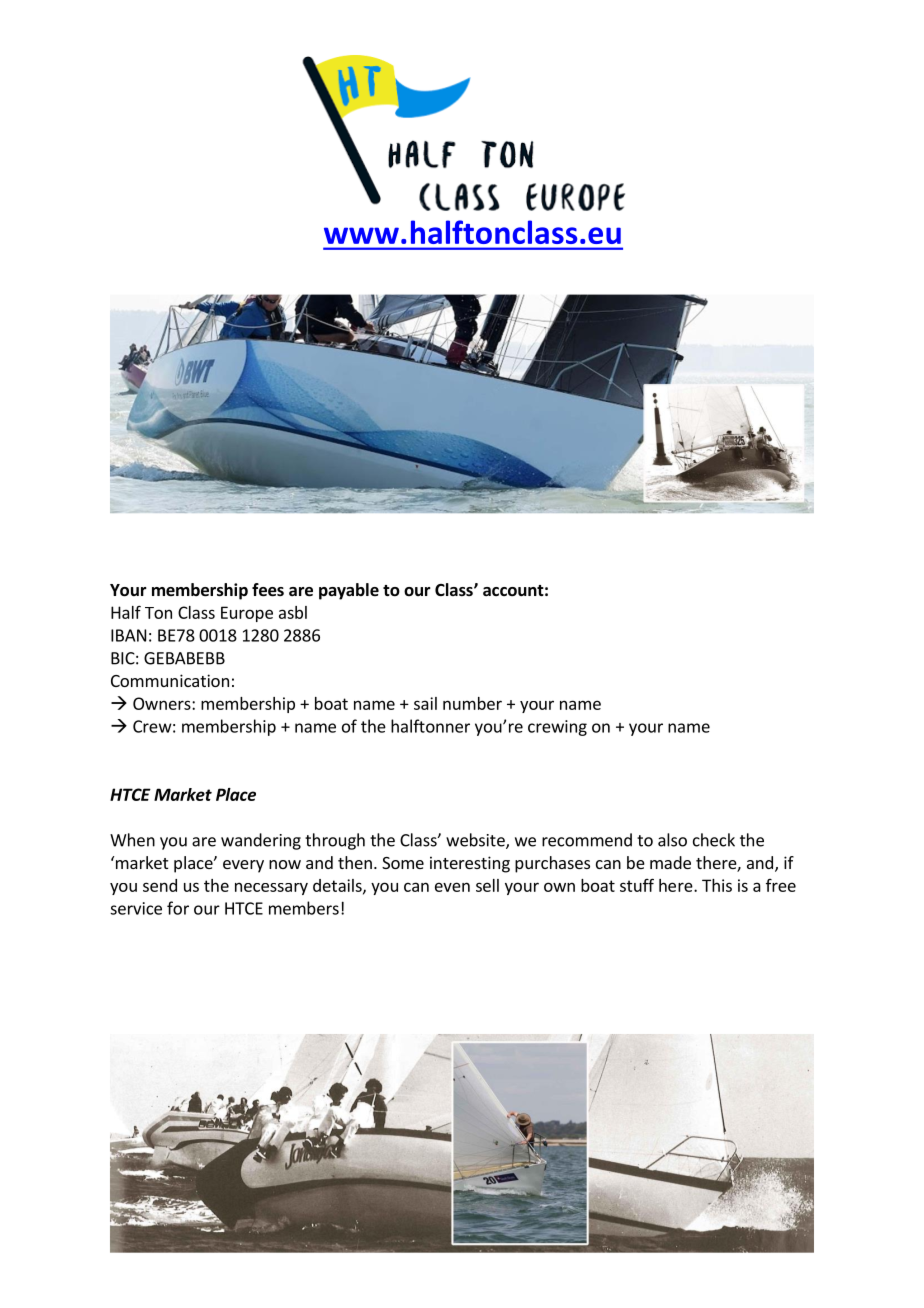 The image size is (924, 1308). I want to click on sail, so click(425, 703).
